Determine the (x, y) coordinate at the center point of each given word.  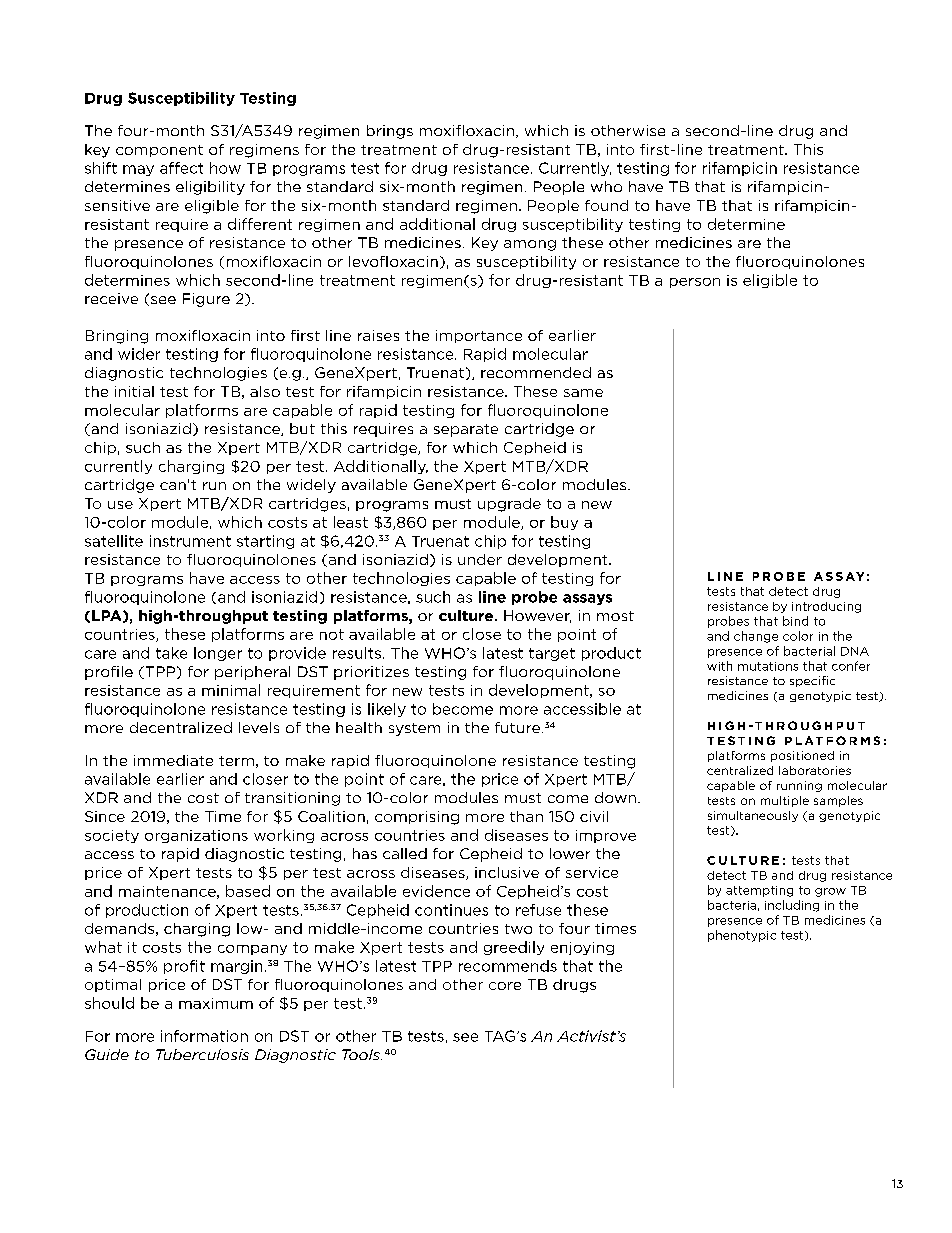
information (204, 1036)
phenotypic (742, 936)
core (505, 986)
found (606, 205)
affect (181, 168)
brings (390, 132)
